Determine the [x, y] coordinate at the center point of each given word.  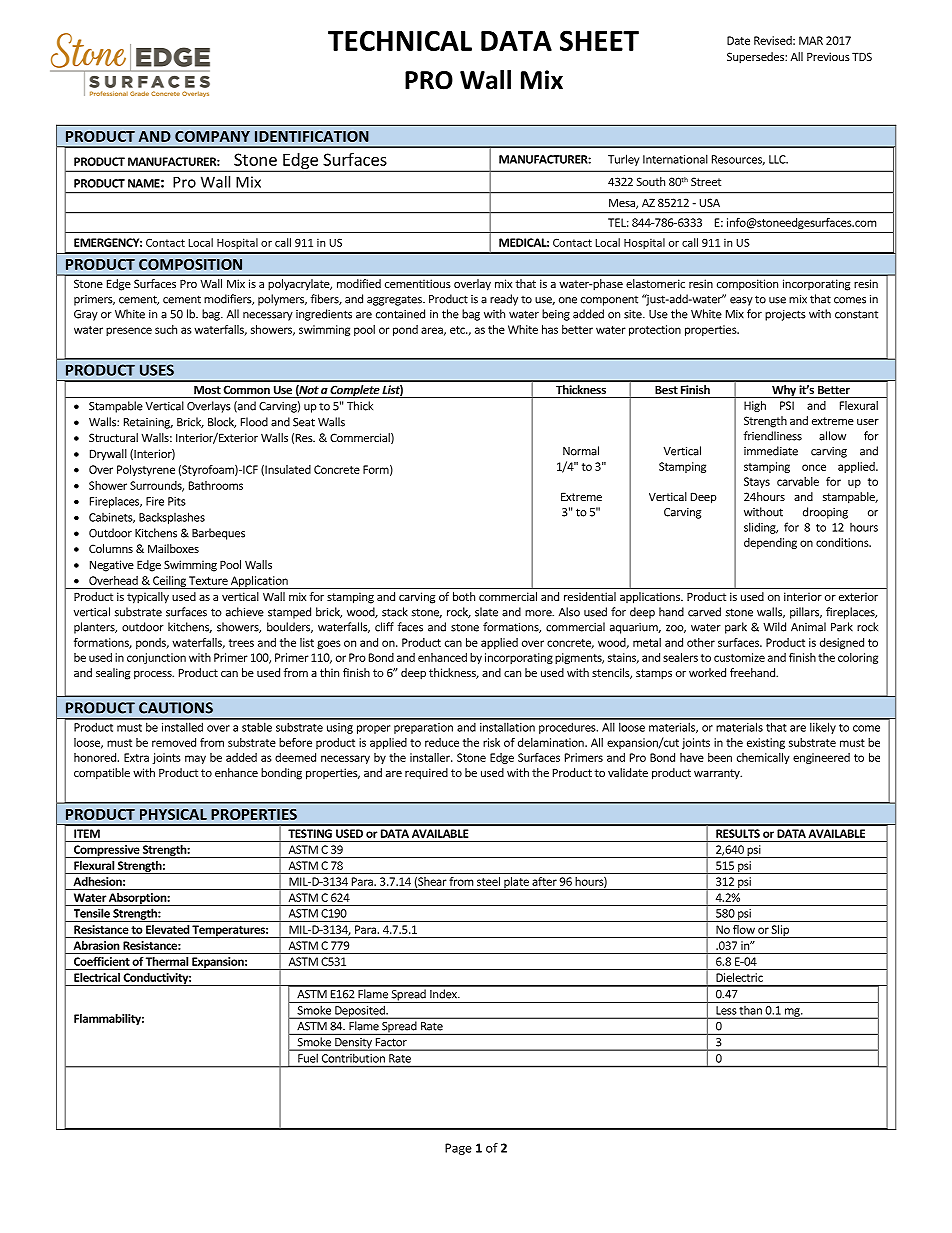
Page [458, 1149]
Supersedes [756, 58]
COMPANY [212, 136]
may [195, 759]
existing [766, 743]
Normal [581, 451]
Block [222, 422]
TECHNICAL [400, 40]
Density [353, 1044]
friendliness [773, 436]
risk [491, 742]
